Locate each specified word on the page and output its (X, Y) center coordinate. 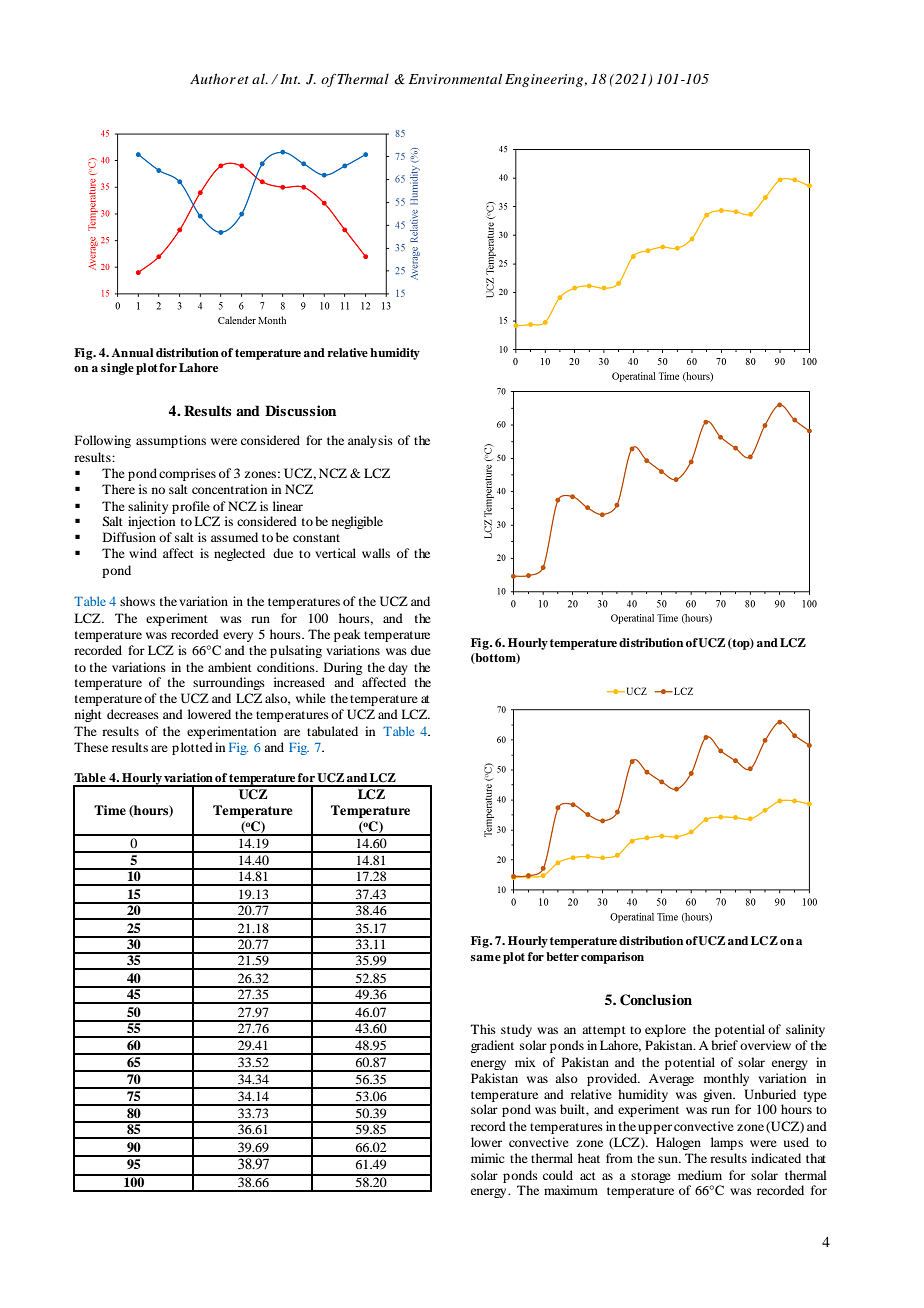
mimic (487, 1158)
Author (213, 78)
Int (290, 79)
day (398, 668)
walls (376, 553)
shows (137, 601)
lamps (727, 1143)
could (558, 1175)
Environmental (455, 78)
